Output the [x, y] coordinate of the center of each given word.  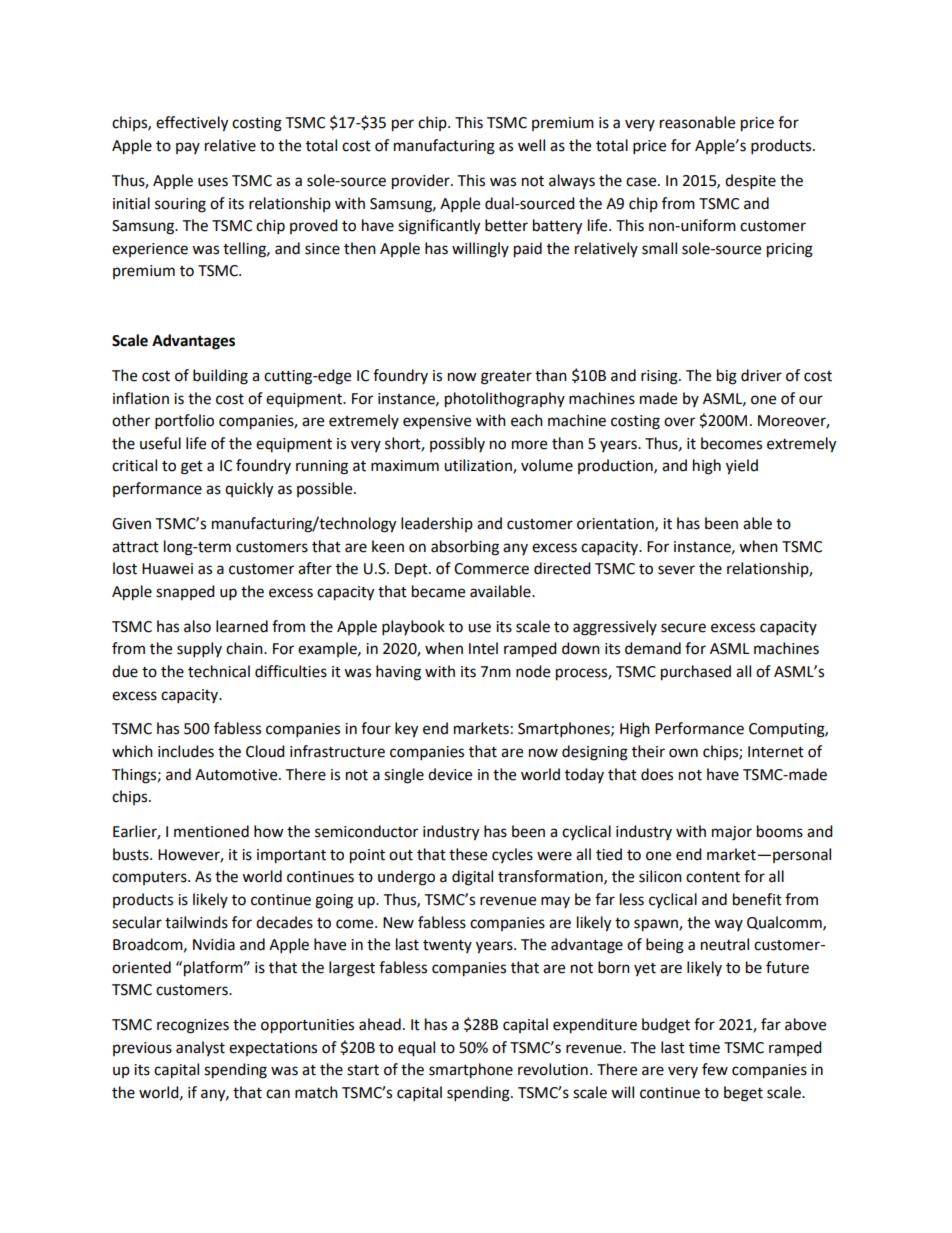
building [220, 377]
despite [750, 182]
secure [683, 628]
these [468, 854]
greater [506, 378]
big [727, 377]
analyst [200, 1048]
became [438, 591]
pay [188, 148]
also [197, 626]
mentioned [211, 831]
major [732, 833]
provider [422, 182]
